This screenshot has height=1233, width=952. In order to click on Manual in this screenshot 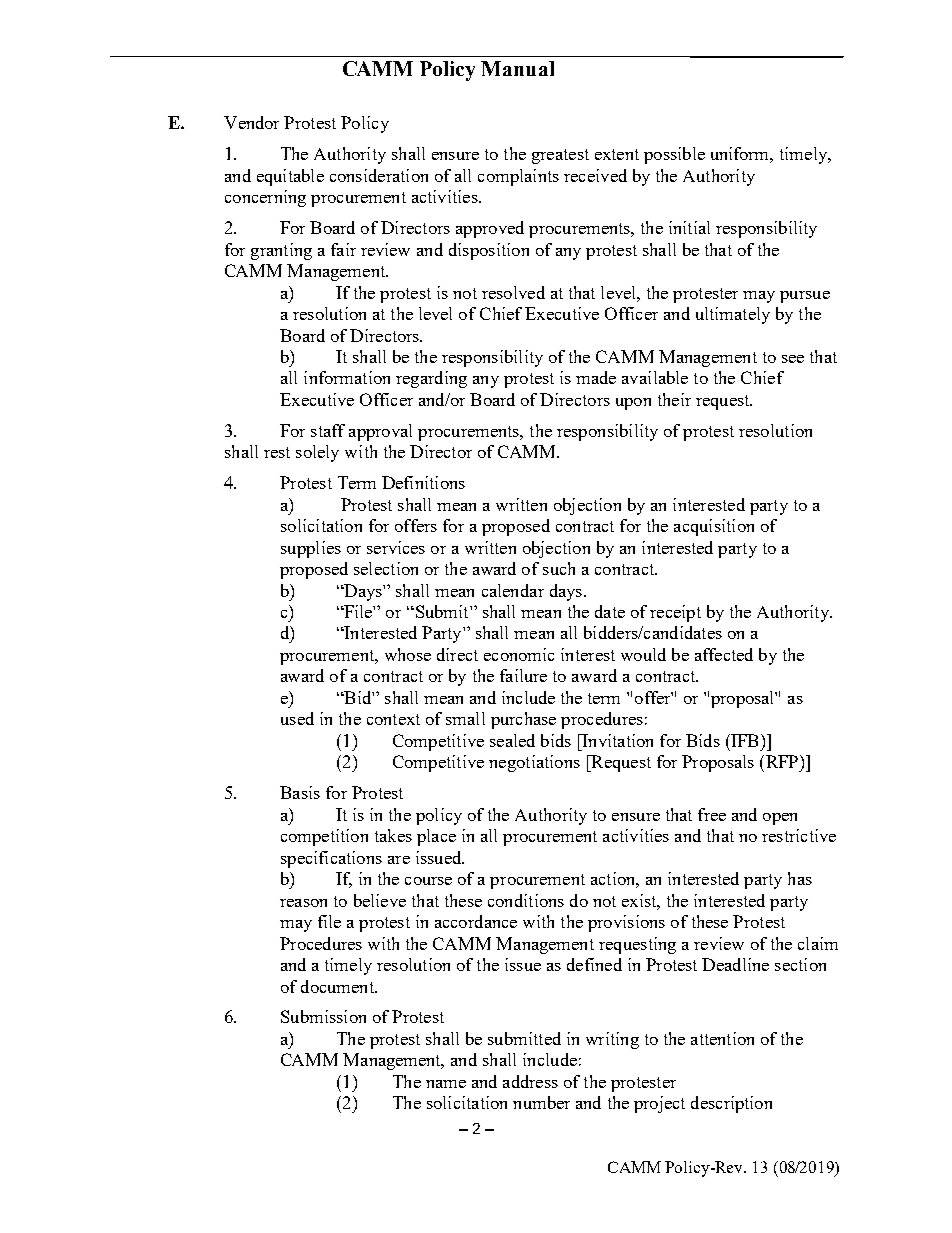, I will do `click(517, 68)`.
